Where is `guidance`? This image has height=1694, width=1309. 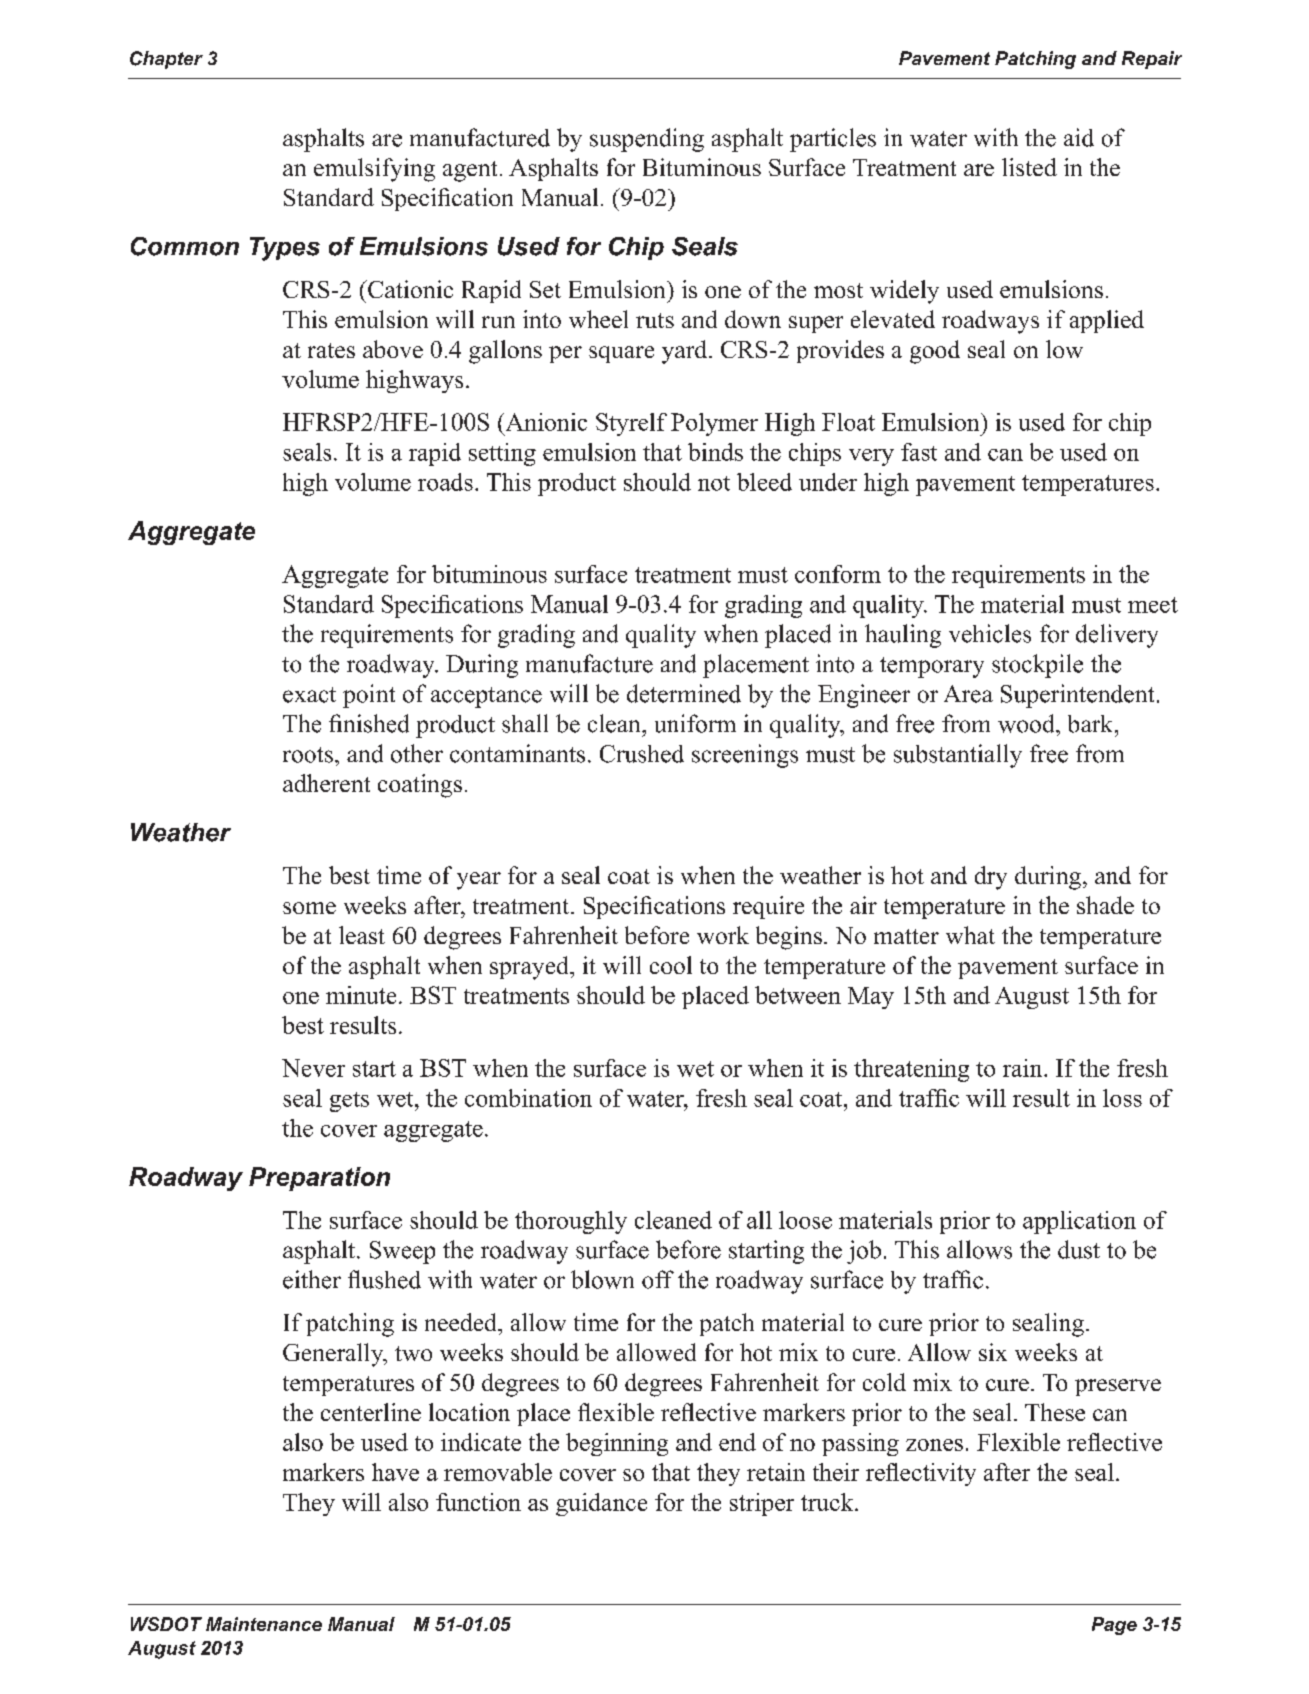 guidance is located at coordinates (601, 1504).
